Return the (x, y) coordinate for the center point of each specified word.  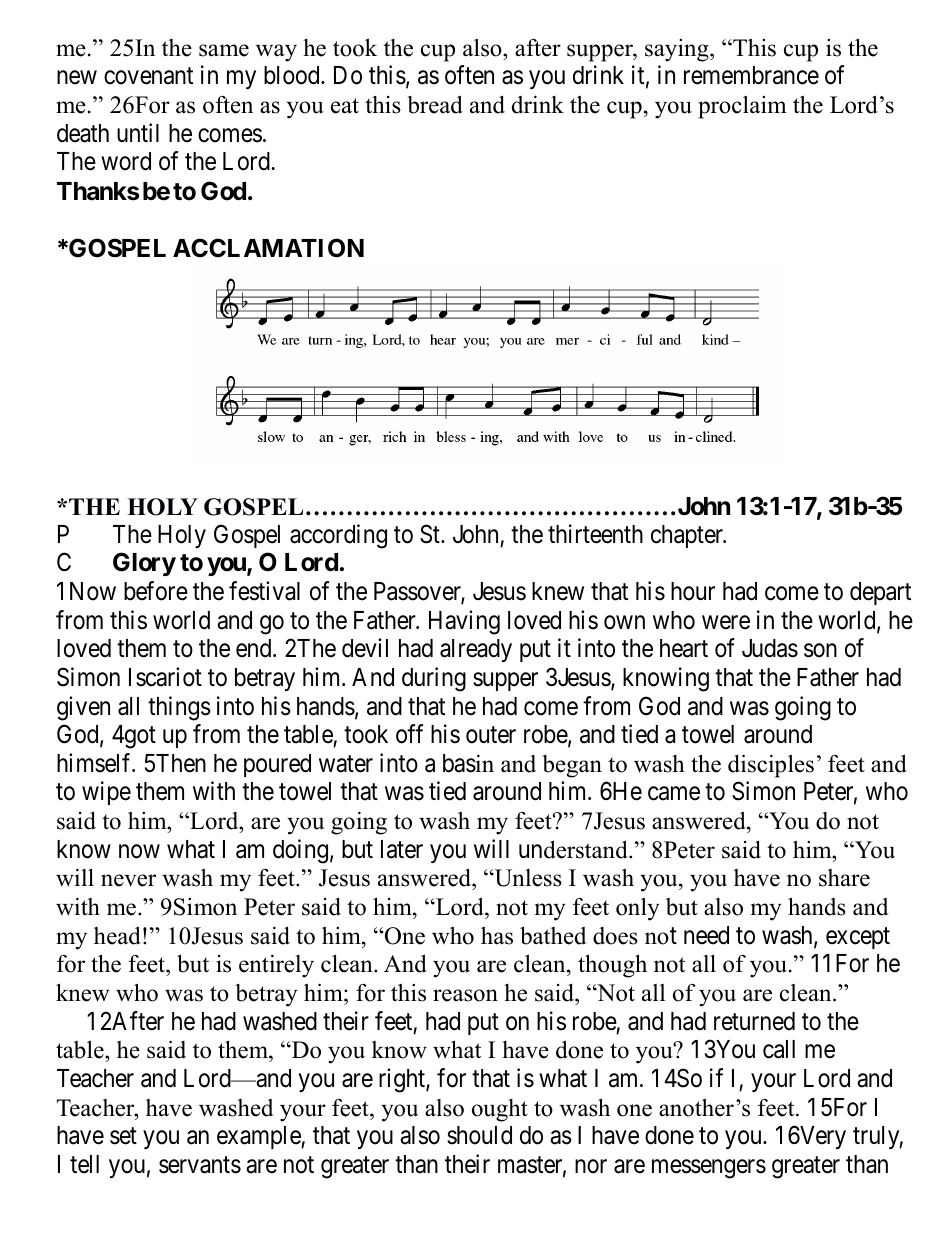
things (179, 708)
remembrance (751, 75)
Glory (144, 564)
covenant (148, 76)
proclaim (742, 107)
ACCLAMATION (268, 248)
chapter (688, 536)
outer (491, 735)
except (858, 938)
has (497, 936)
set (123, 1136)
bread (435, 104)
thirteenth (595, 534)
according (338, 536)
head (117, 935)
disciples (771, 766)
